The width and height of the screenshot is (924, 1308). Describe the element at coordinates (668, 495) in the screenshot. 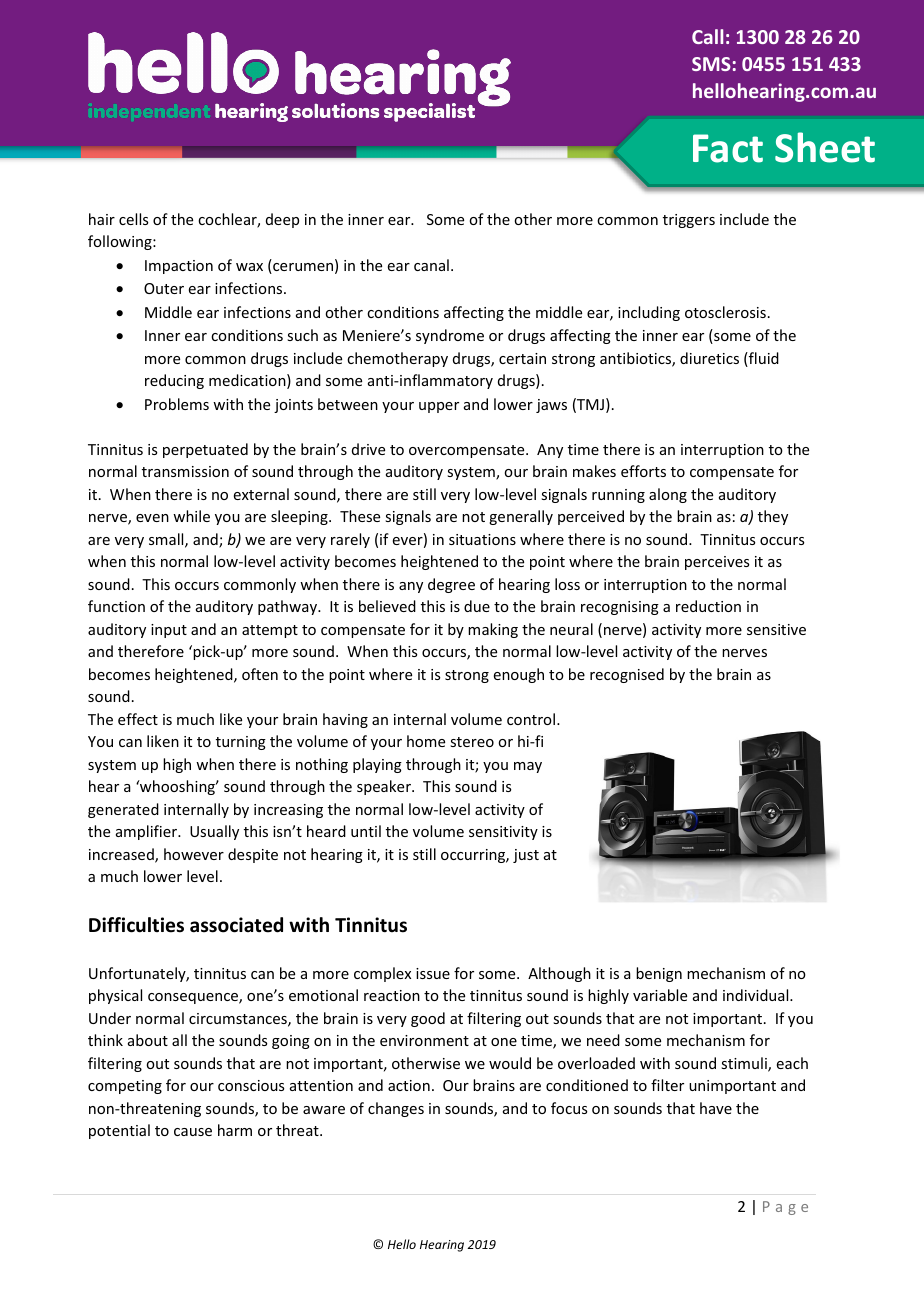

I see `along` at that location.
